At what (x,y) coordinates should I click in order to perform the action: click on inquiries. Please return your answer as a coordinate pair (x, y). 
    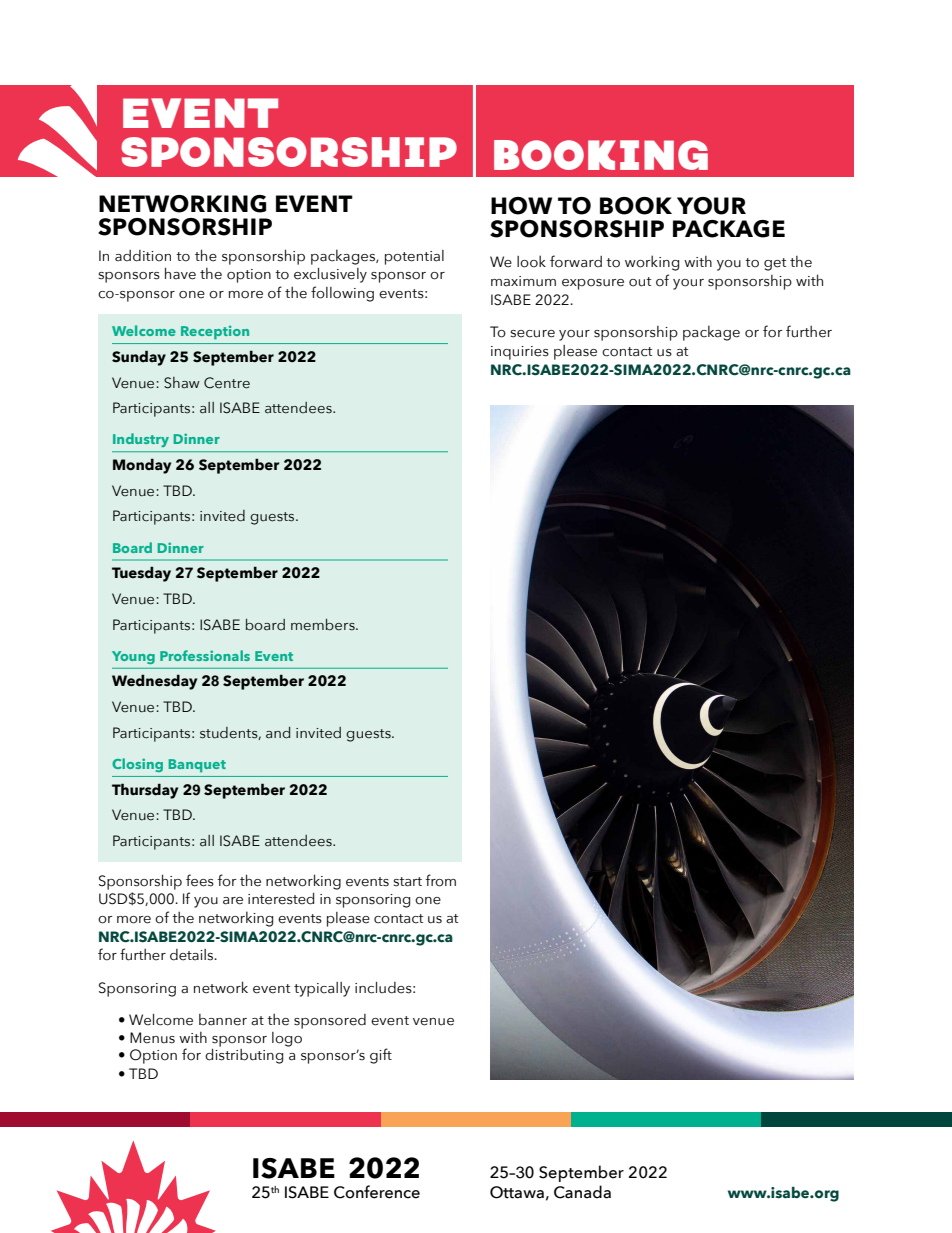
    Looking at the image, I should click on (520, 353).
